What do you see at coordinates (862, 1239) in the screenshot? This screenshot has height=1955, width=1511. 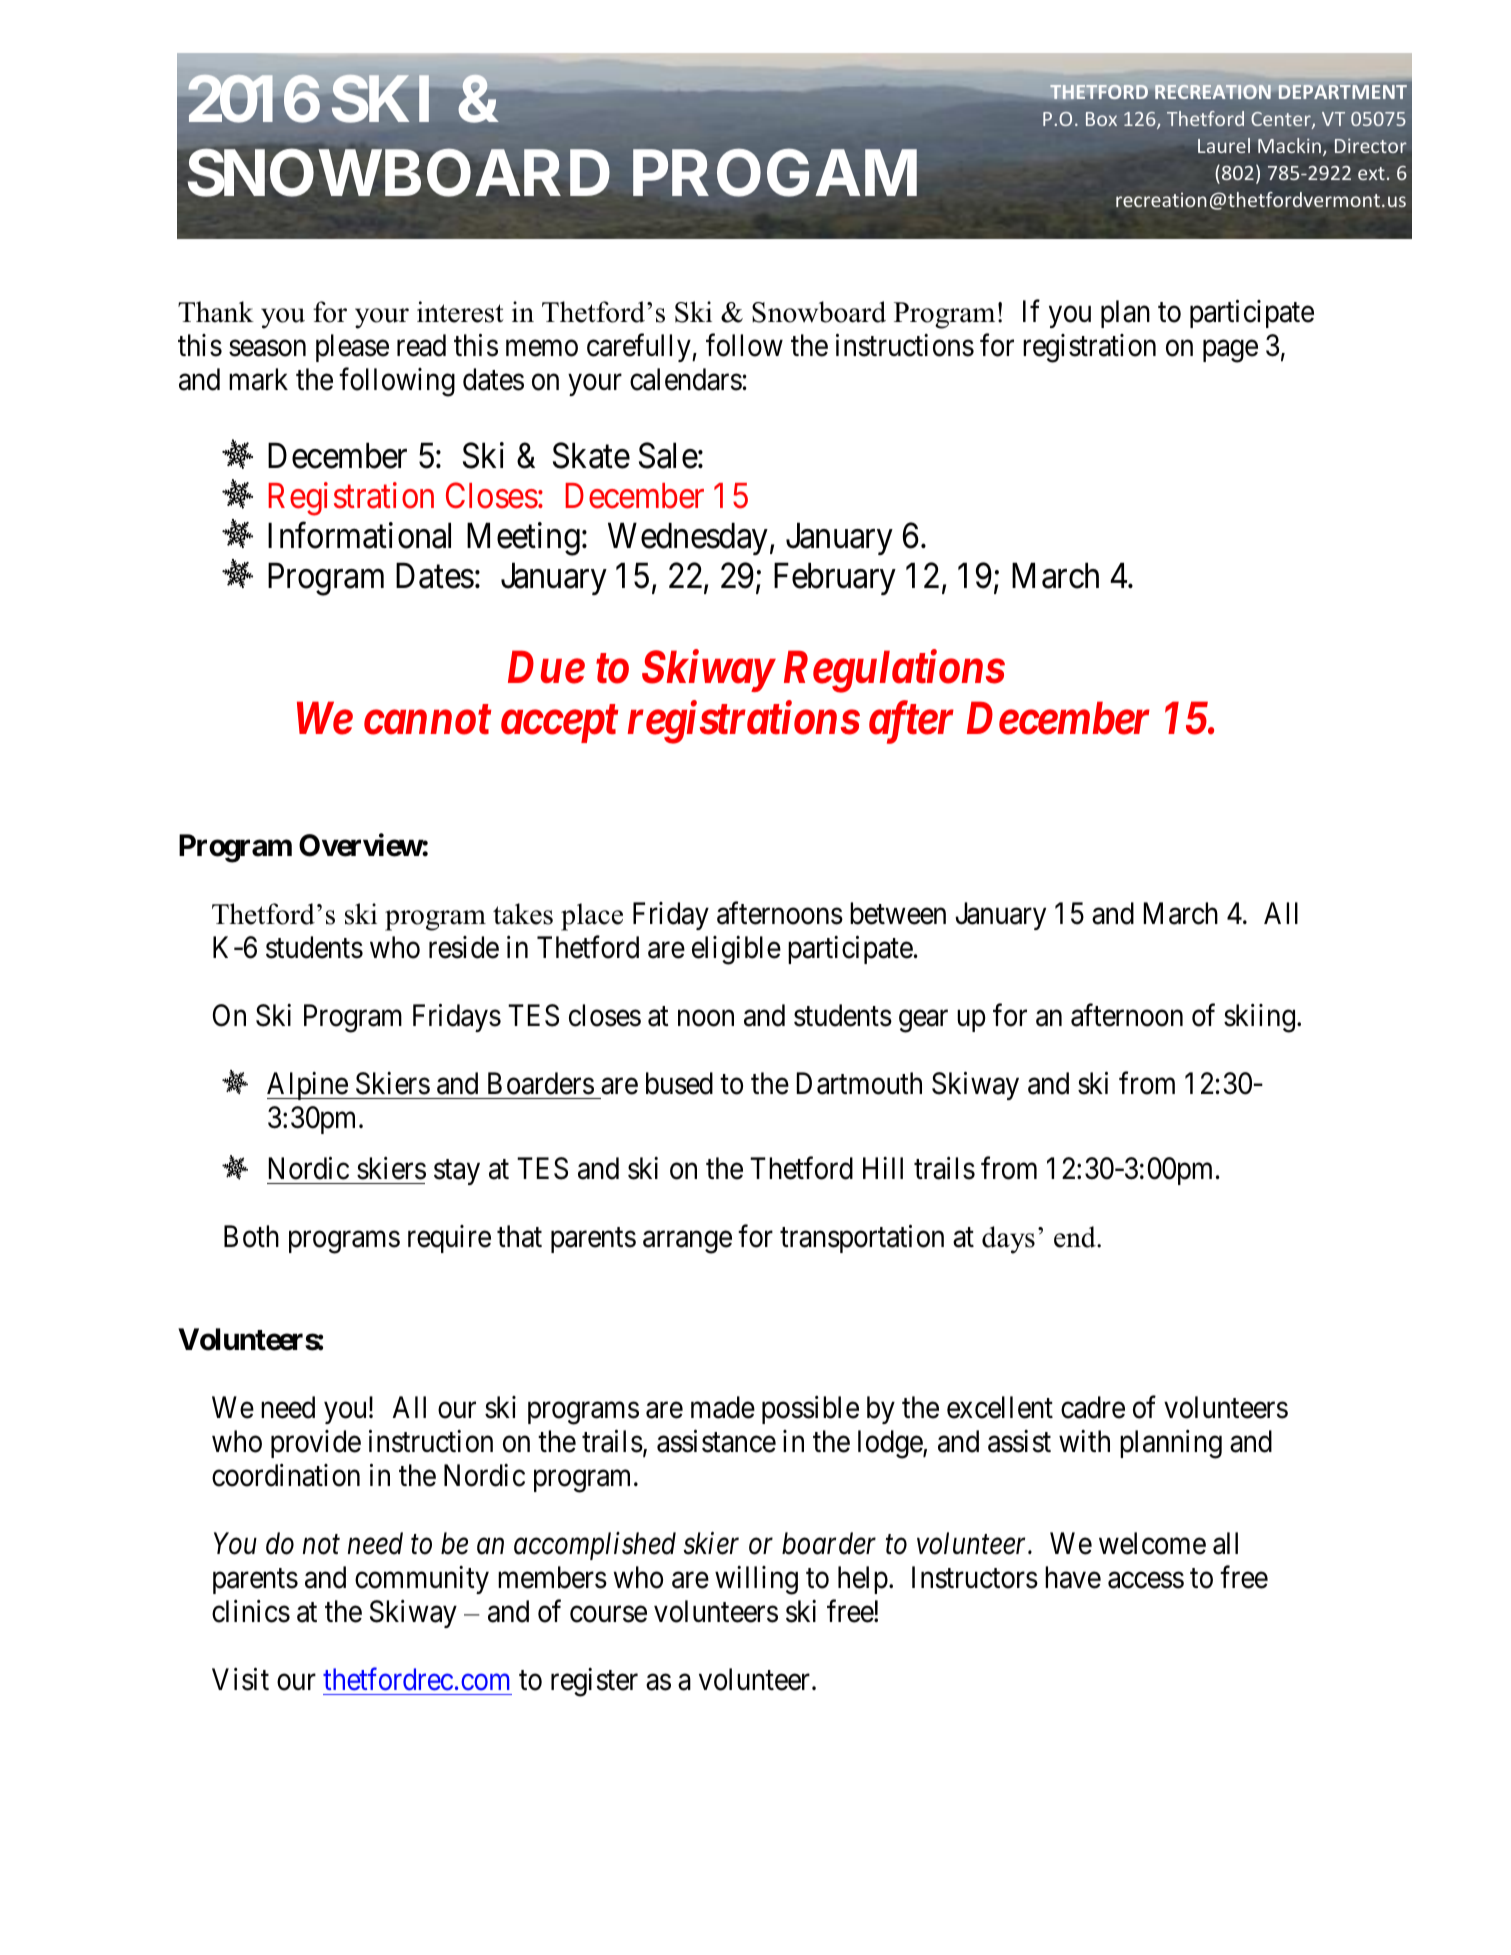 I see `transportation` at bounding box center [862, 1239].
